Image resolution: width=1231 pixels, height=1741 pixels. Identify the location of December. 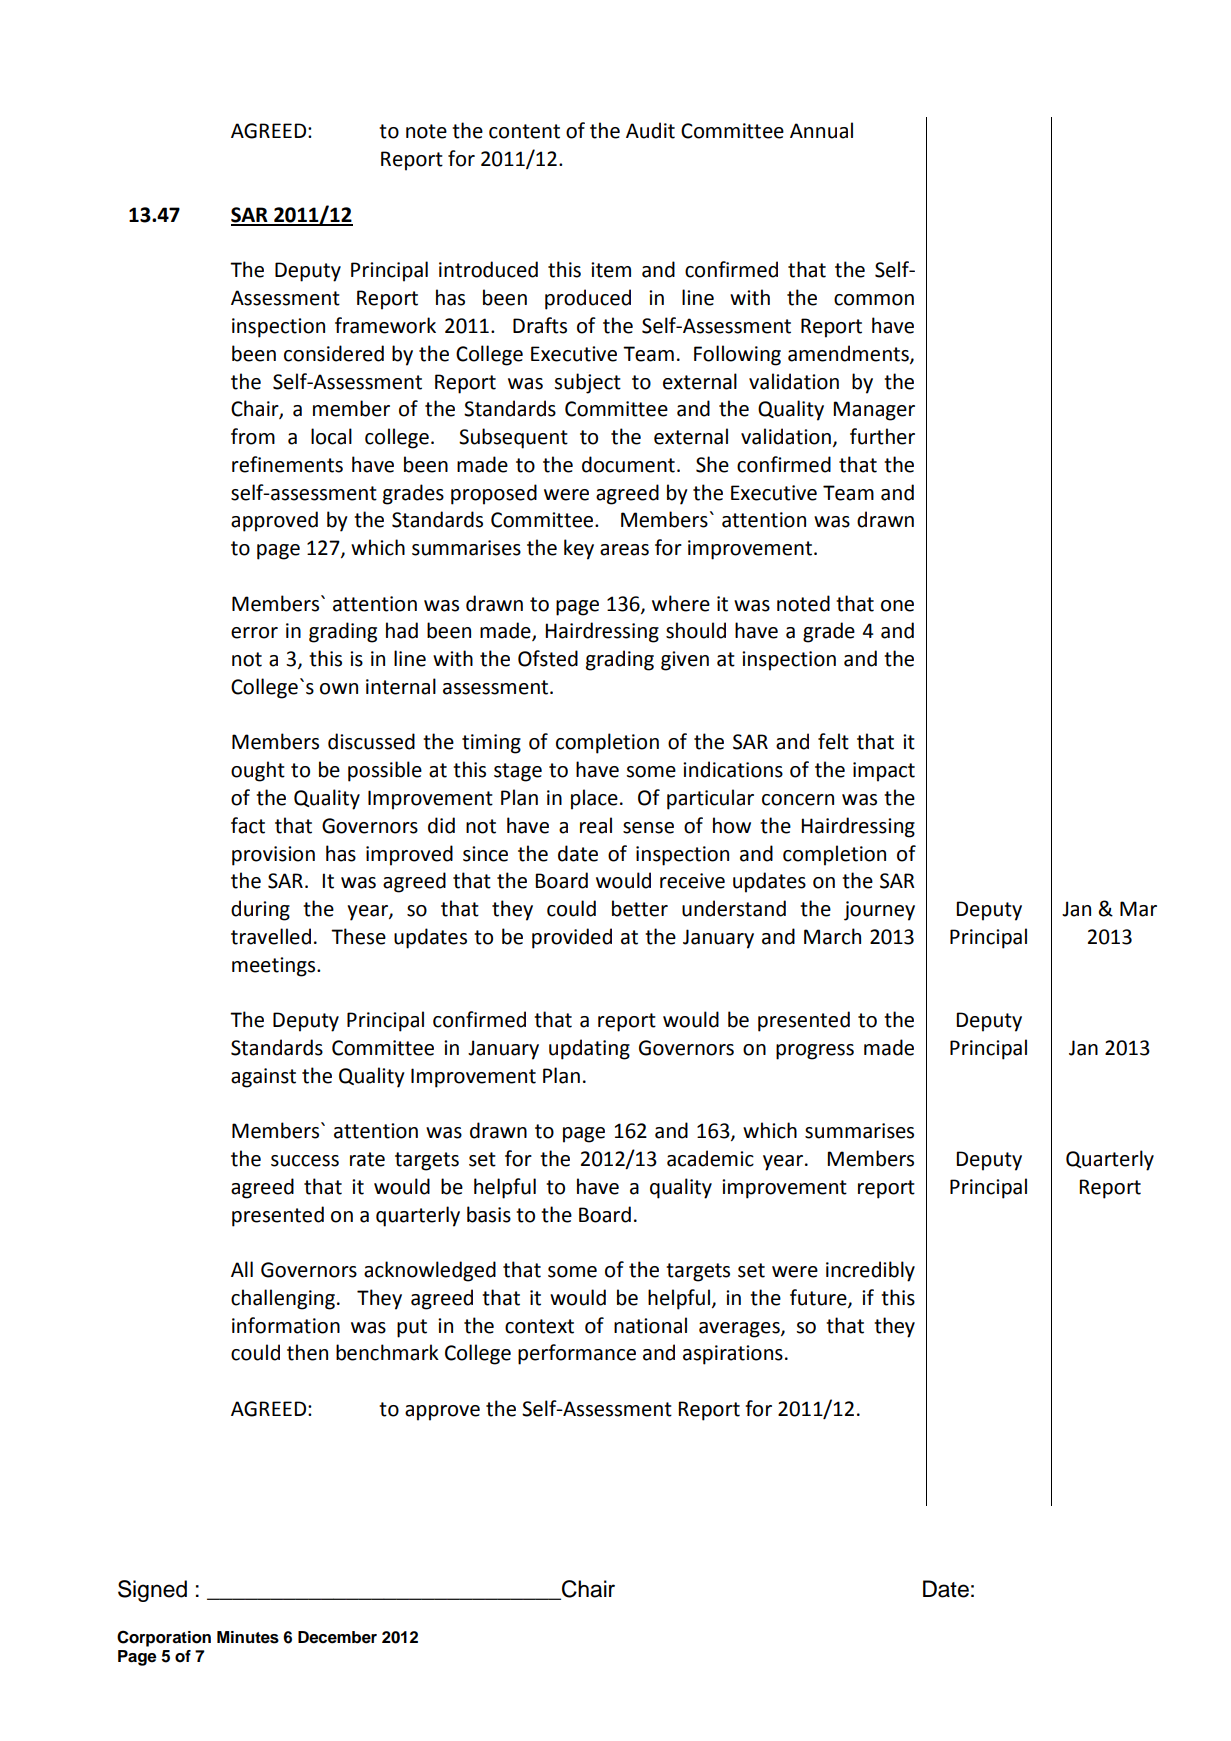
(337, 1637).
